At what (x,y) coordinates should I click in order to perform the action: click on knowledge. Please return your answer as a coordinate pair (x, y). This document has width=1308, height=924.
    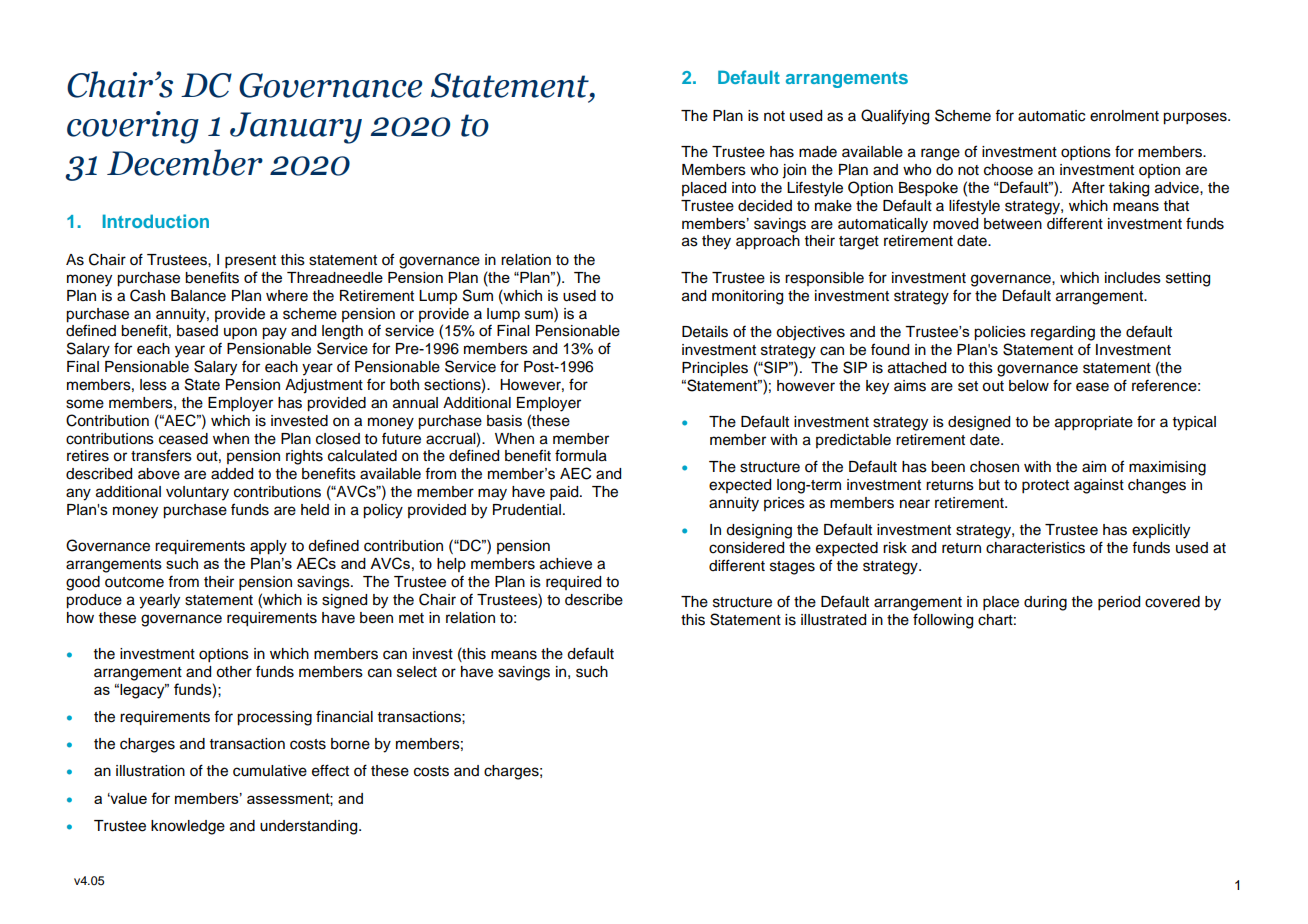
    Looking at the image, I should click on (188, 827).
